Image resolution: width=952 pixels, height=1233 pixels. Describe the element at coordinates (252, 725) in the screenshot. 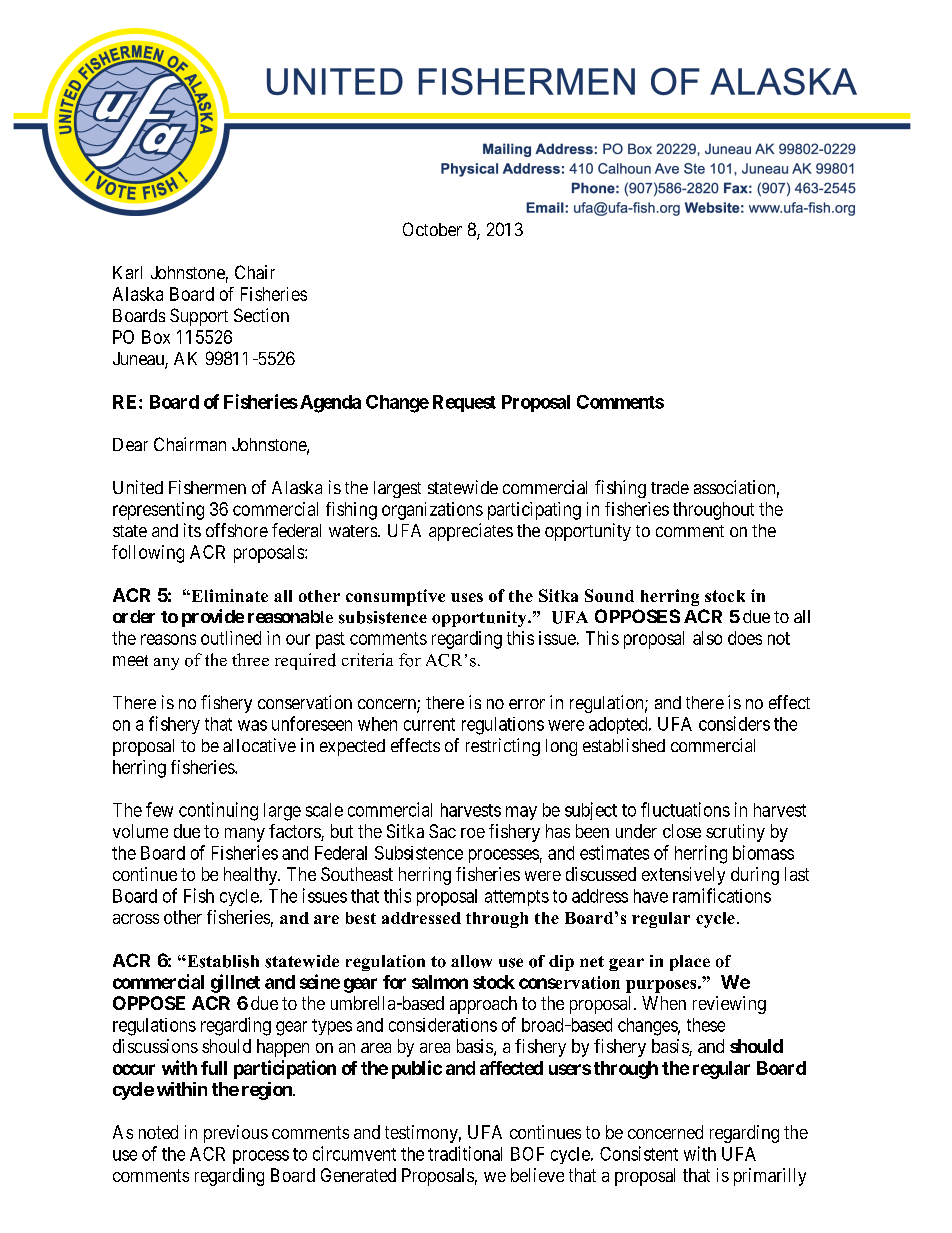

I see `was` at that location.
